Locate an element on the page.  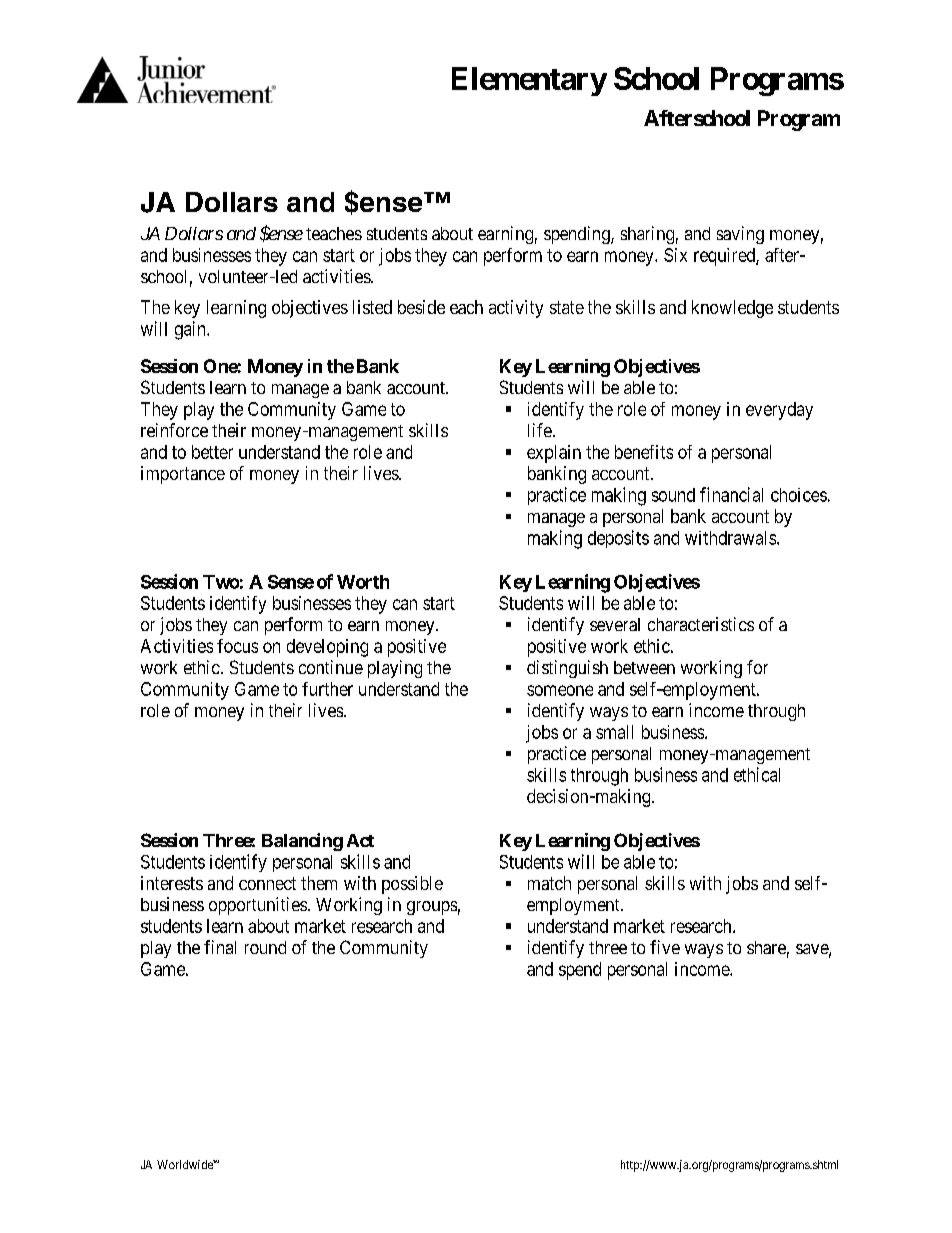
further is located at coordinates (327, 689).
